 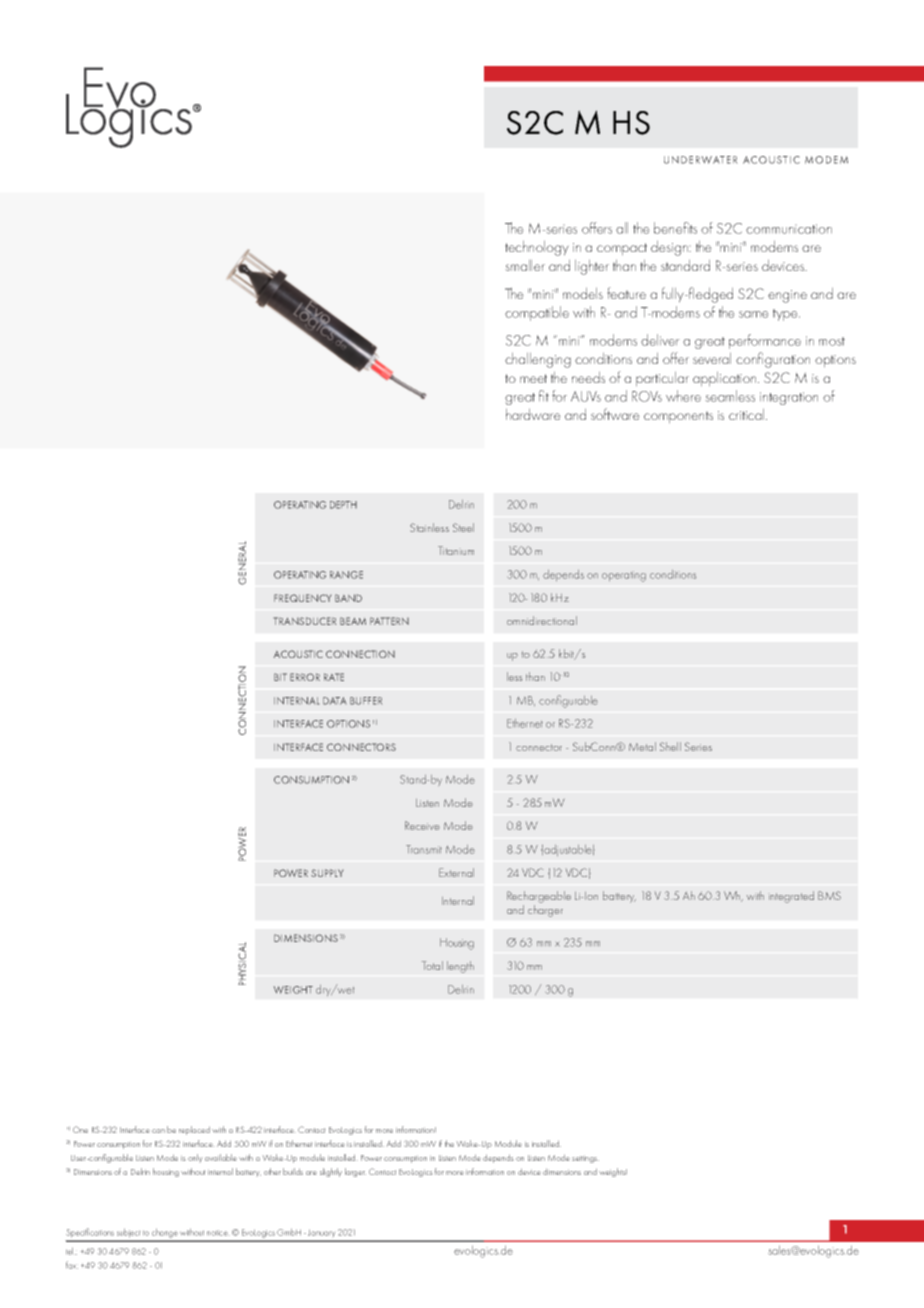 I want to click on length, so click(x=460, y=967).
